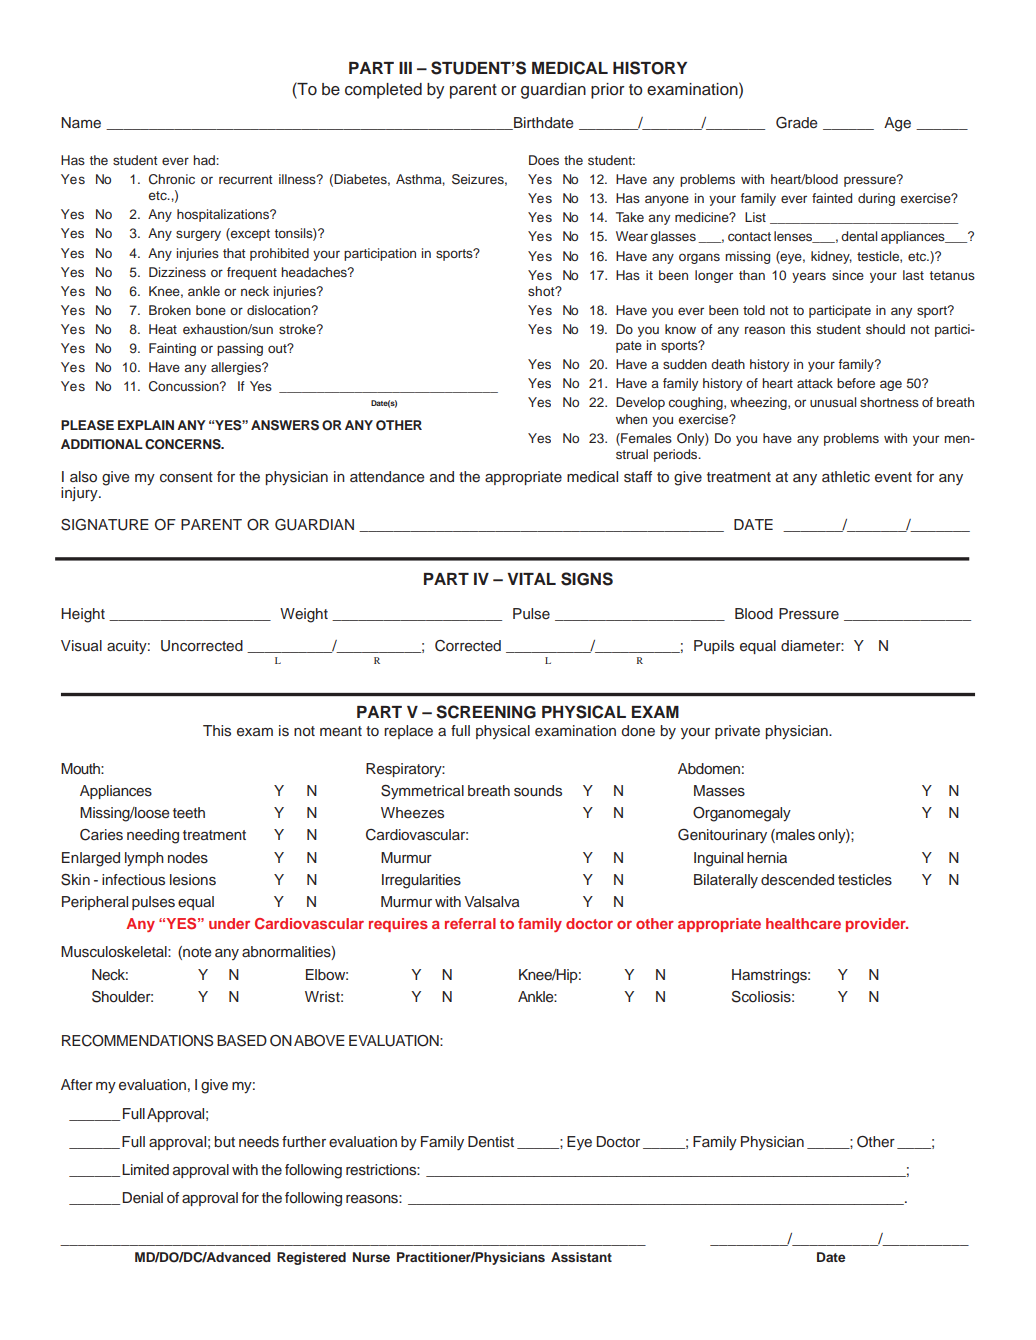 The width and height of the document is (1036, 1340). I want to click on but, so click(225, 1142).
